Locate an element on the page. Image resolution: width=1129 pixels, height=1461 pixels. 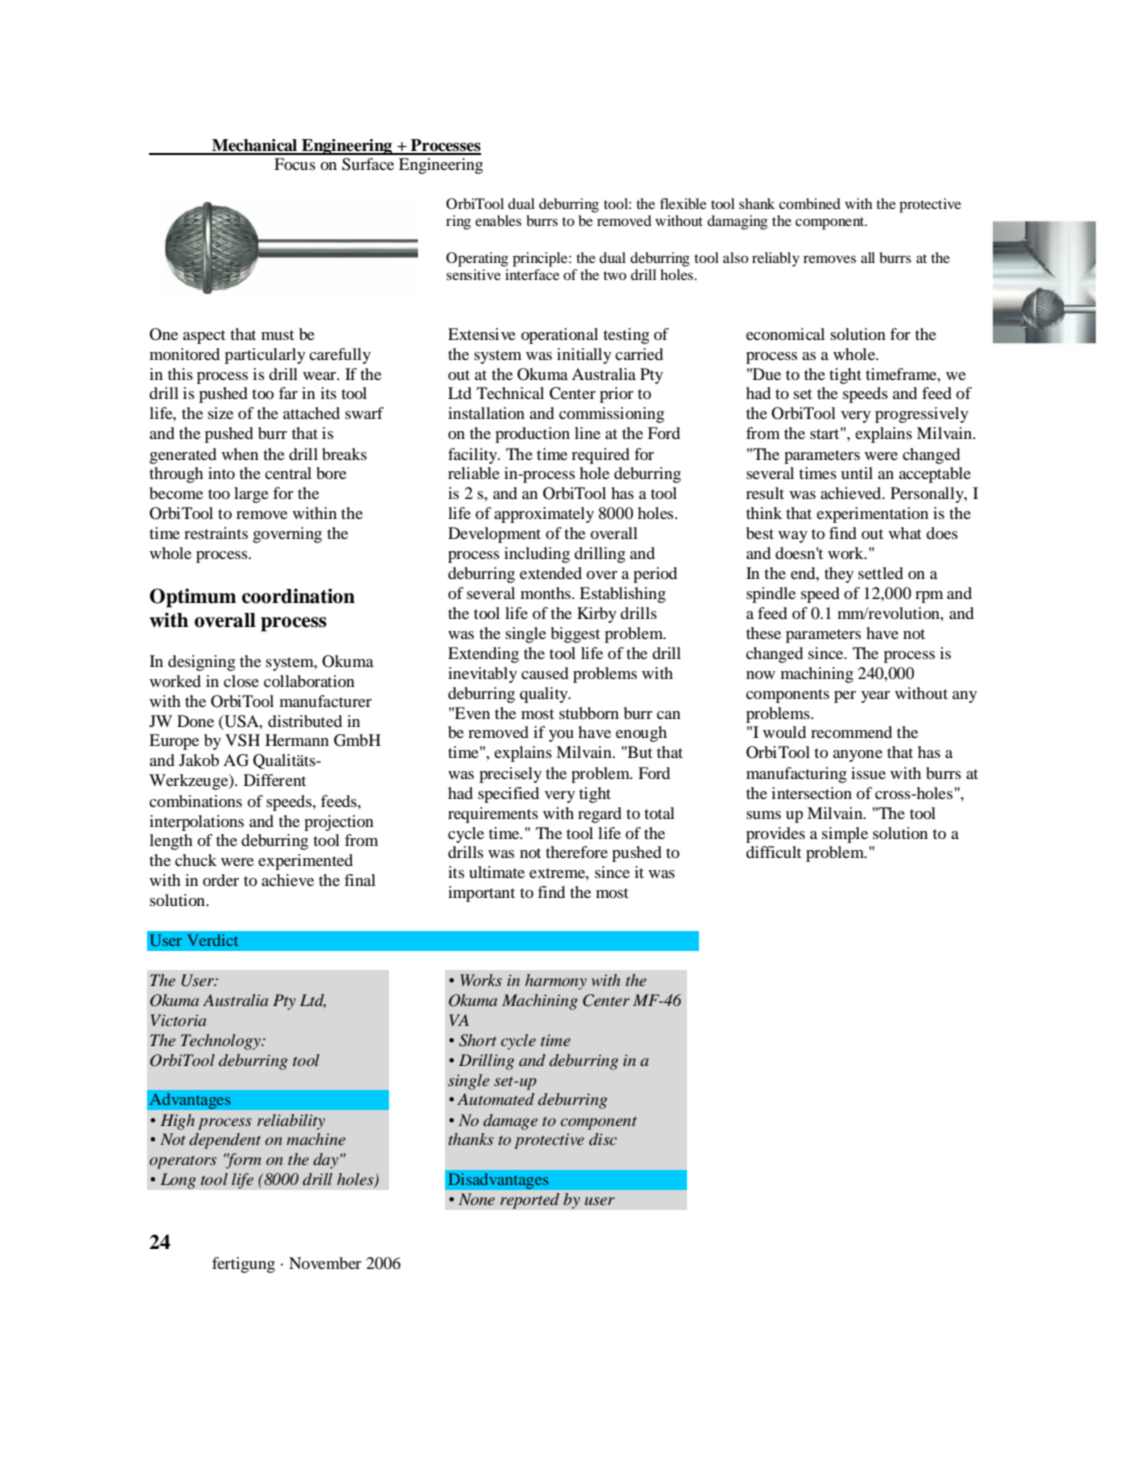
combined is located at coordinates (809, 203).
